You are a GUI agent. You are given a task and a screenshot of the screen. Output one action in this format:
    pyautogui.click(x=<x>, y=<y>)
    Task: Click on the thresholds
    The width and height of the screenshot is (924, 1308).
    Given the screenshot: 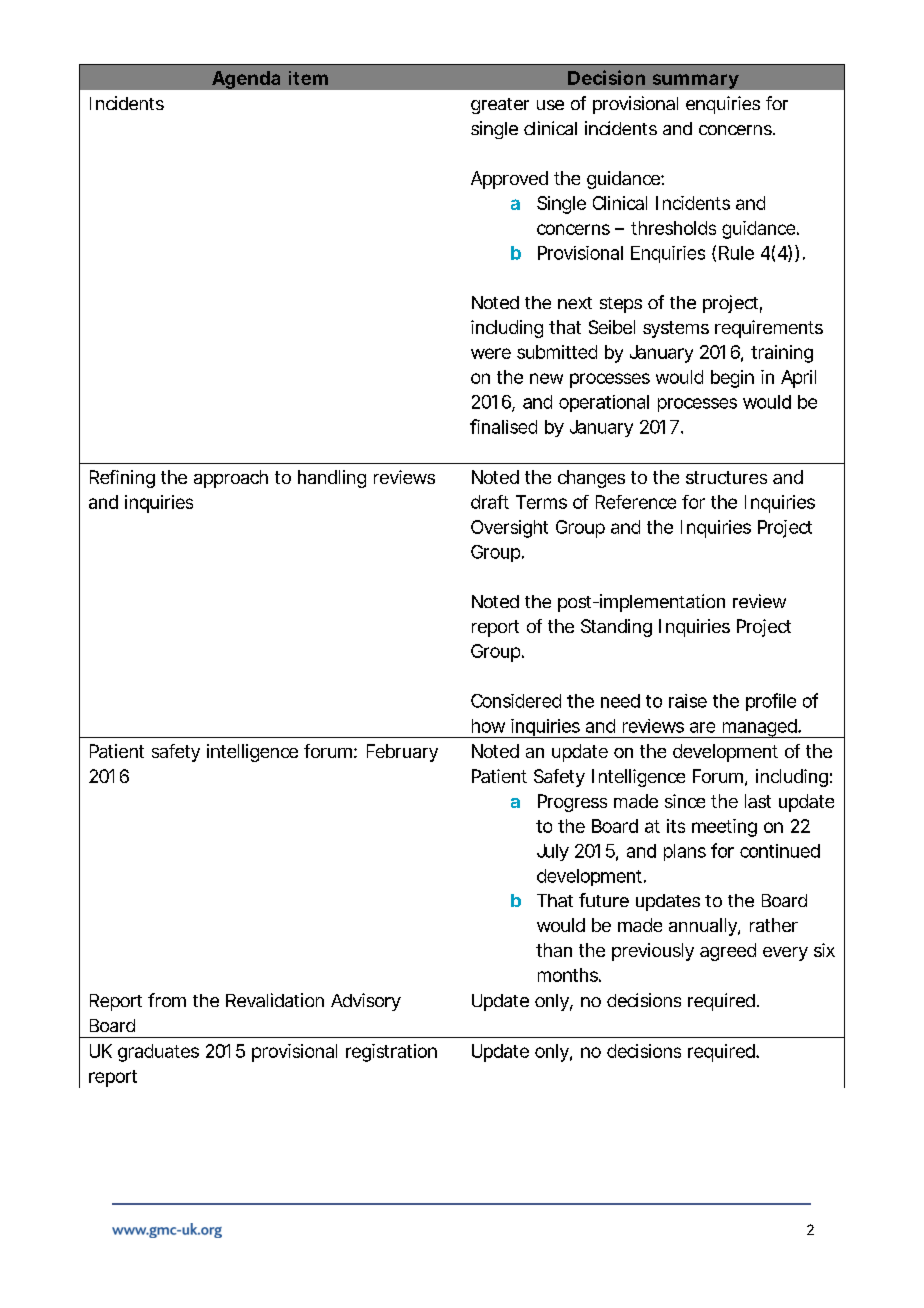 What is the action you would take?
    pyautogui.click(x=673, y=228)
